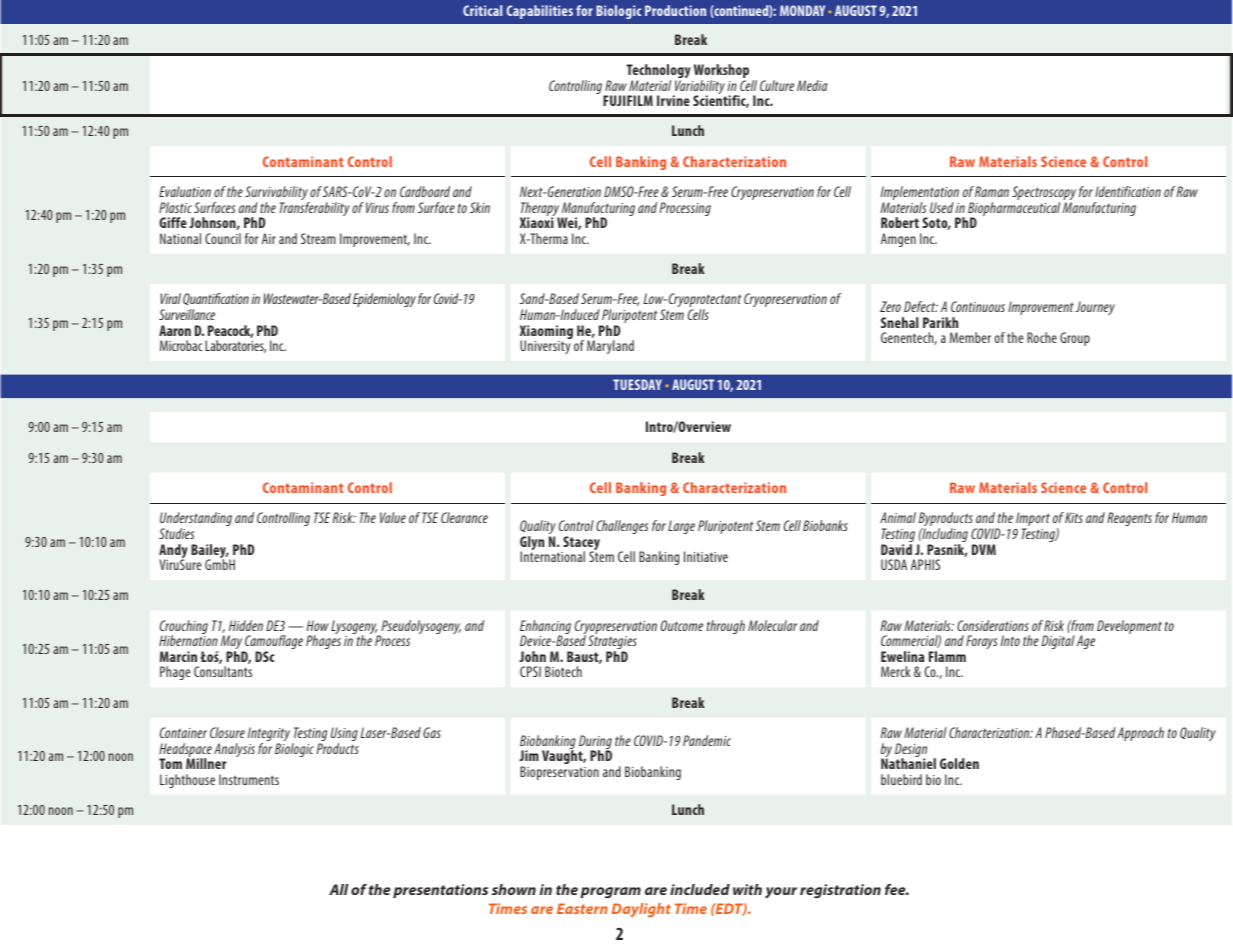 The width and height of the screenshot is (1233, 952). I want to click on Production, so click(675, 10).
